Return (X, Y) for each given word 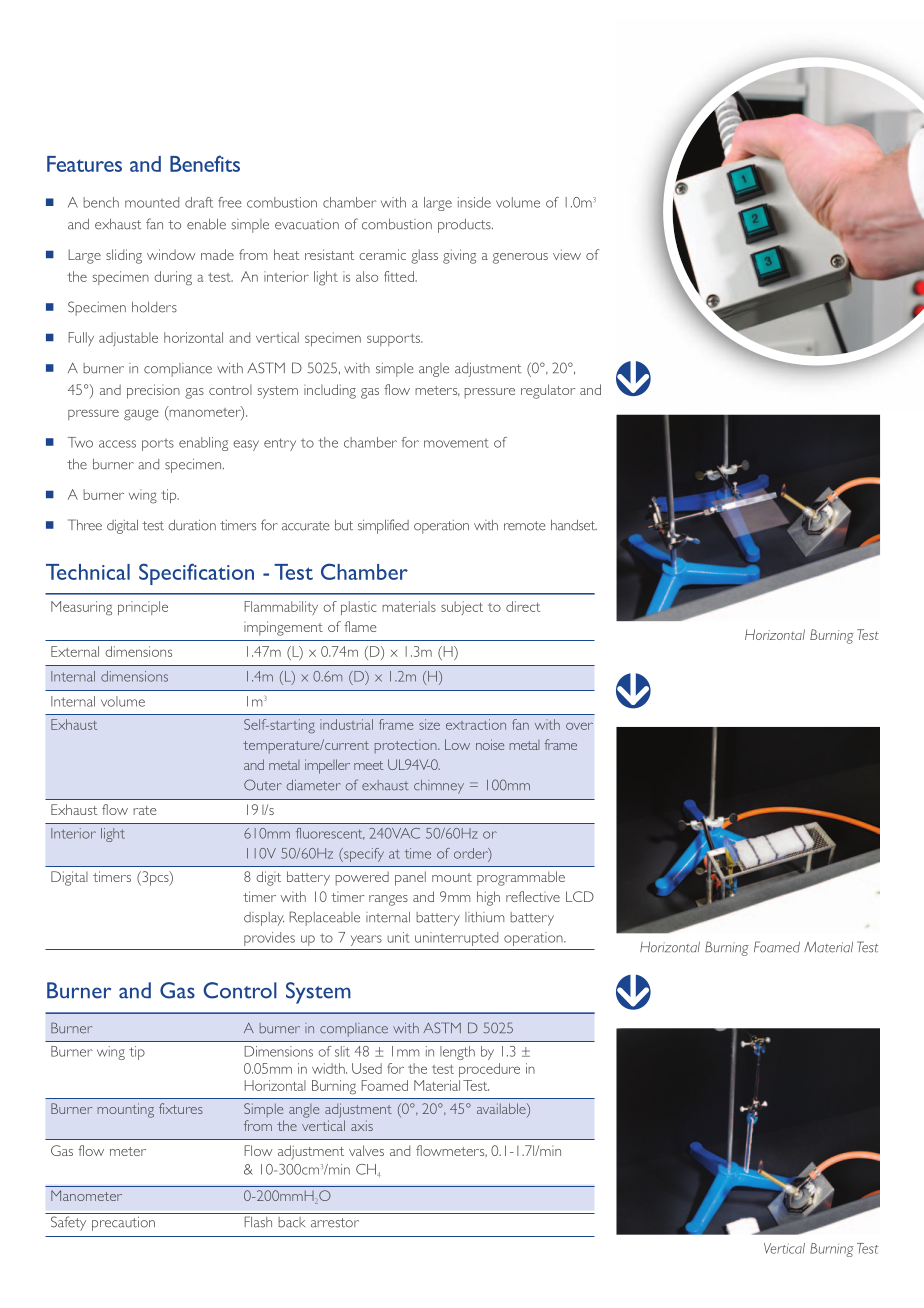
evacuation (307, 224)
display (264, 919)
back (291, 1222)
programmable (521, 878)
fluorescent (330, 834)
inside (474, 202)
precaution (123, 1224)
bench (101, 202)
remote (524, 526)
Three (85, 525)
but (344, 525)
